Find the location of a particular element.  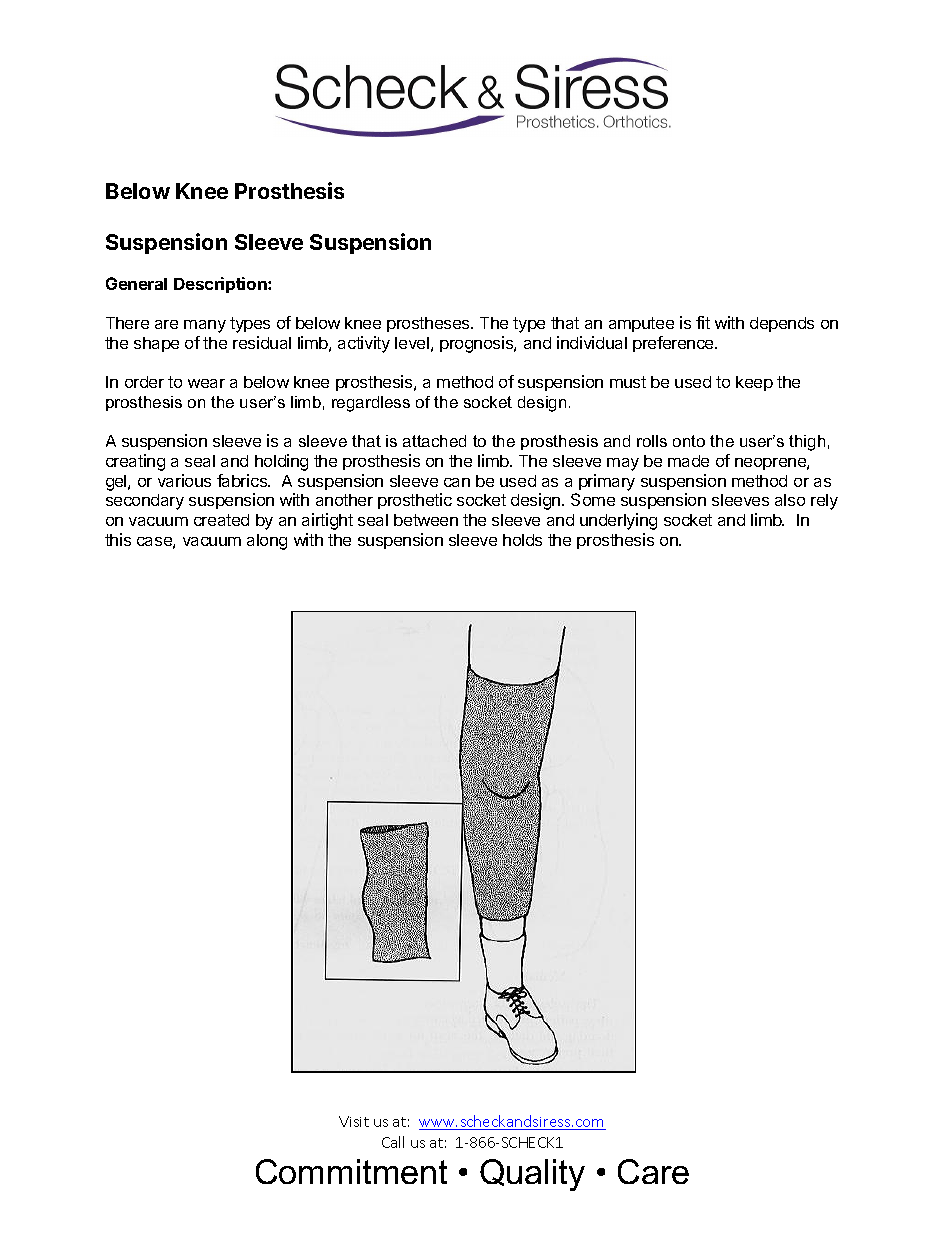

holds is located at coordinates (522, 540).
